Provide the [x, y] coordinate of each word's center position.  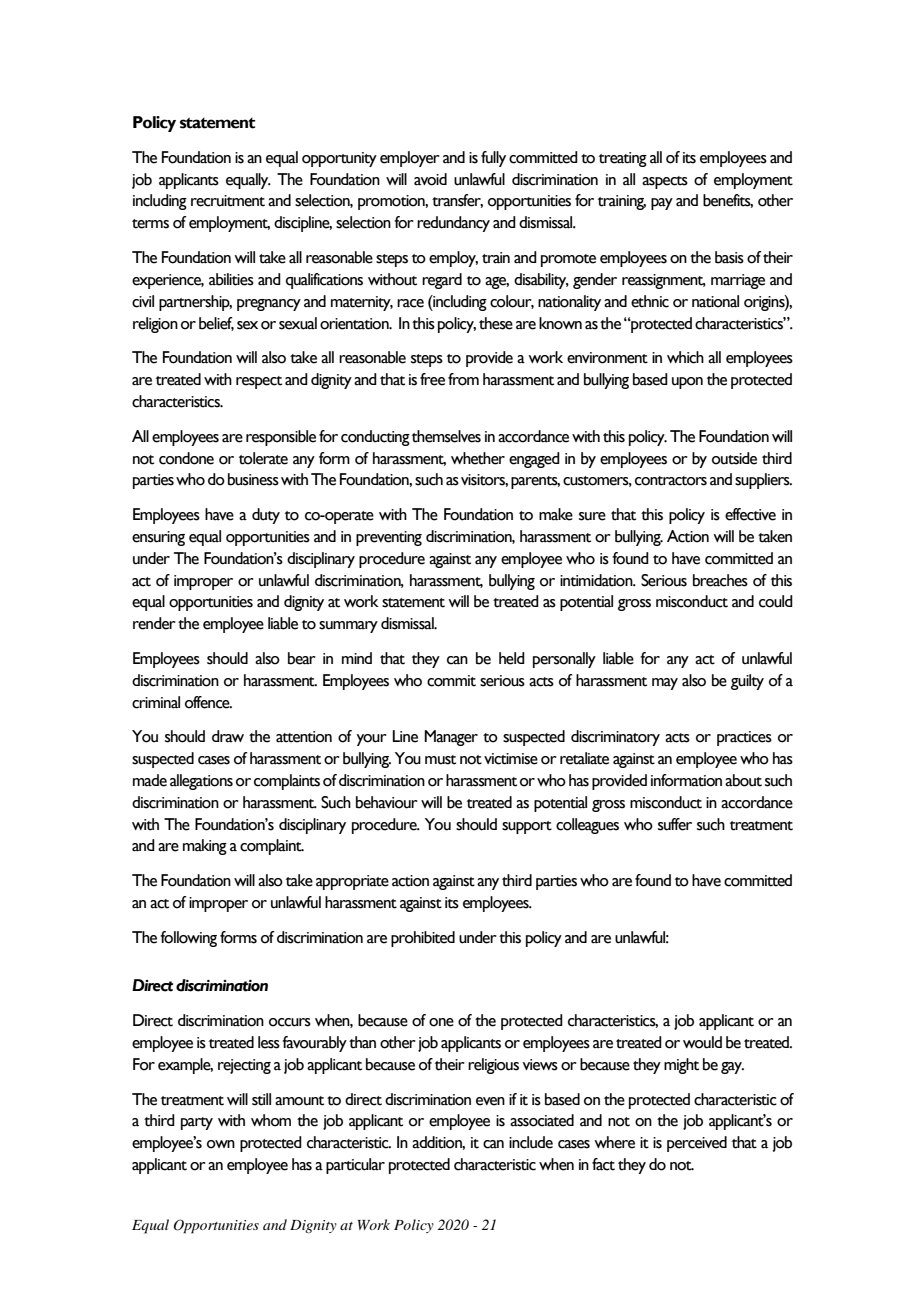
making [205, 847]
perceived [697, 1144]
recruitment [228, 201]
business [253, 479]
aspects [665, 182]
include [531, 1142]
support [527, 827]
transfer [457, 201]
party [197, 1123]
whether [478, 458]
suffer [675, 824]
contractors [671, 481]
